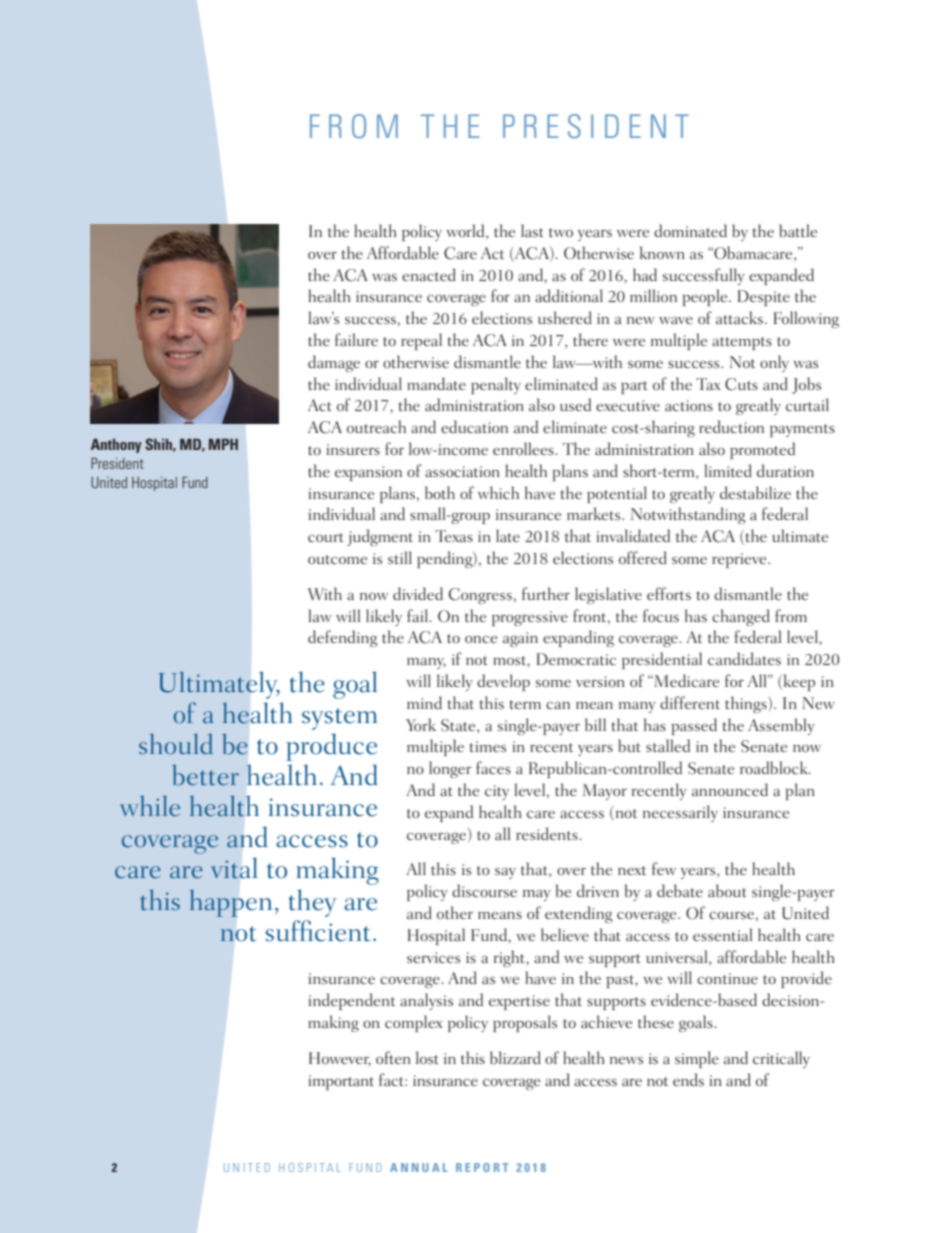 Image resolution: width=952 pixels, height=1233 pixels. I want to click on dominated, so click(690, 230).
